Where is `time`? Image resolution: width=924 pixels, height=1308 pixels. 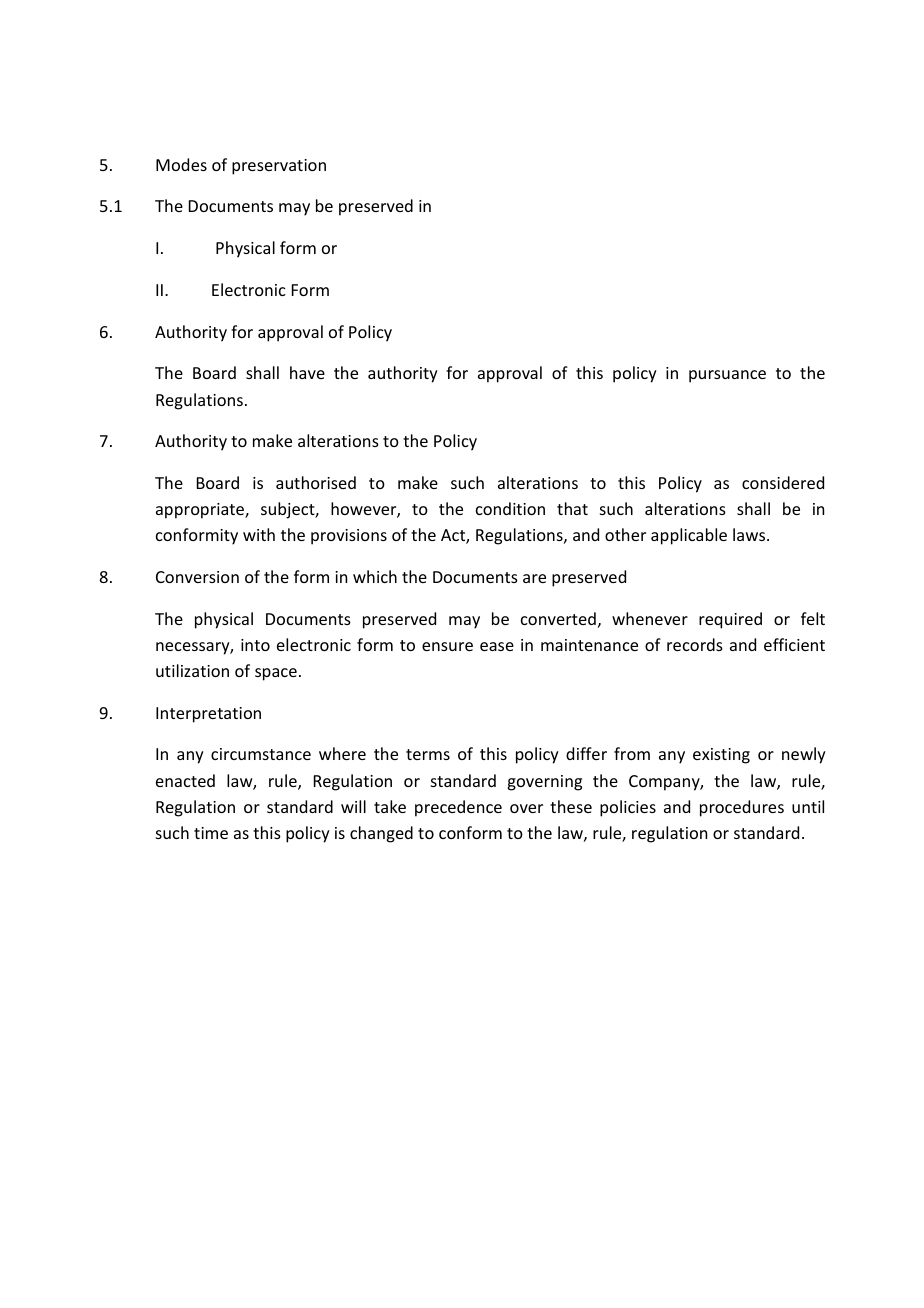
time is located at coordinates (211, 833).
